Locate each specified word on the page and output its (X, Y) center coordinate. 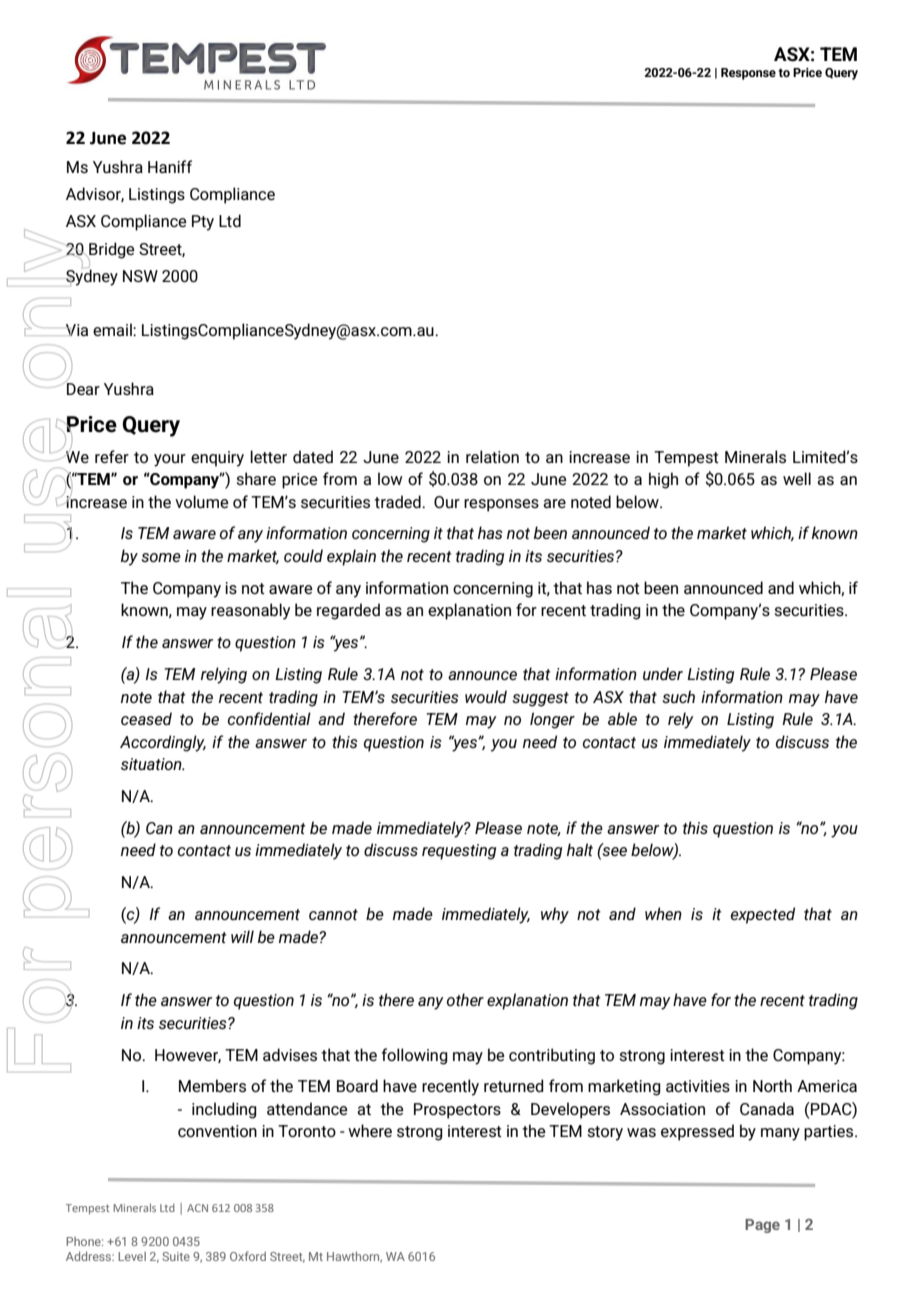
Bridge (112, 250)
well (797, 478)
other (465, 999)
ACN (197, 1208)
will (242, 936)
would (486, 696)
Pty (203, 223)
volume (202, 501)
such (678, 696)
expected (763, 915)
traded (398, 501)
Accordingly (163, 743)
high (663, 480)
